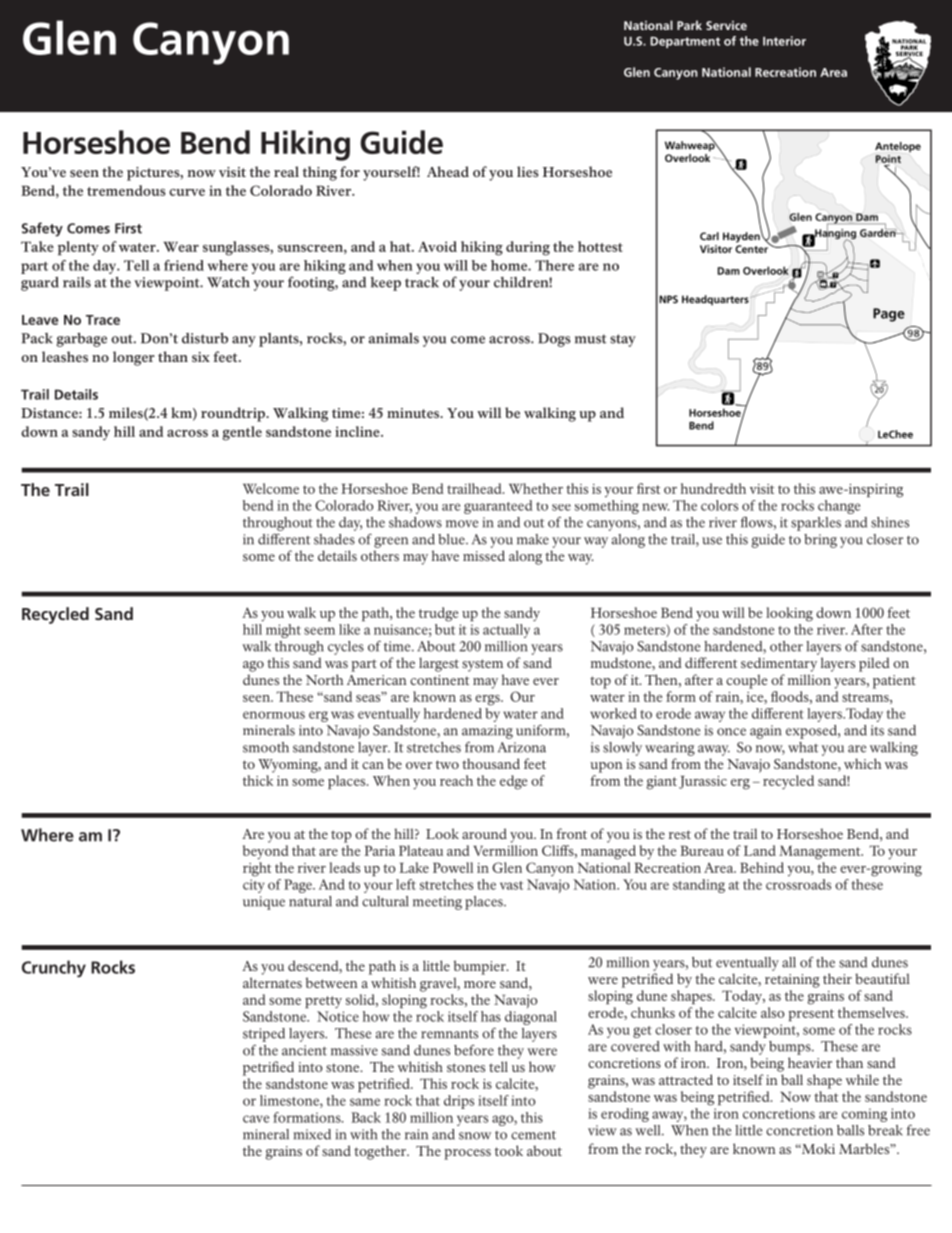 The height and width of the screenshot is (1233, 952). I want to click on Ahead, so click(448, 171).
